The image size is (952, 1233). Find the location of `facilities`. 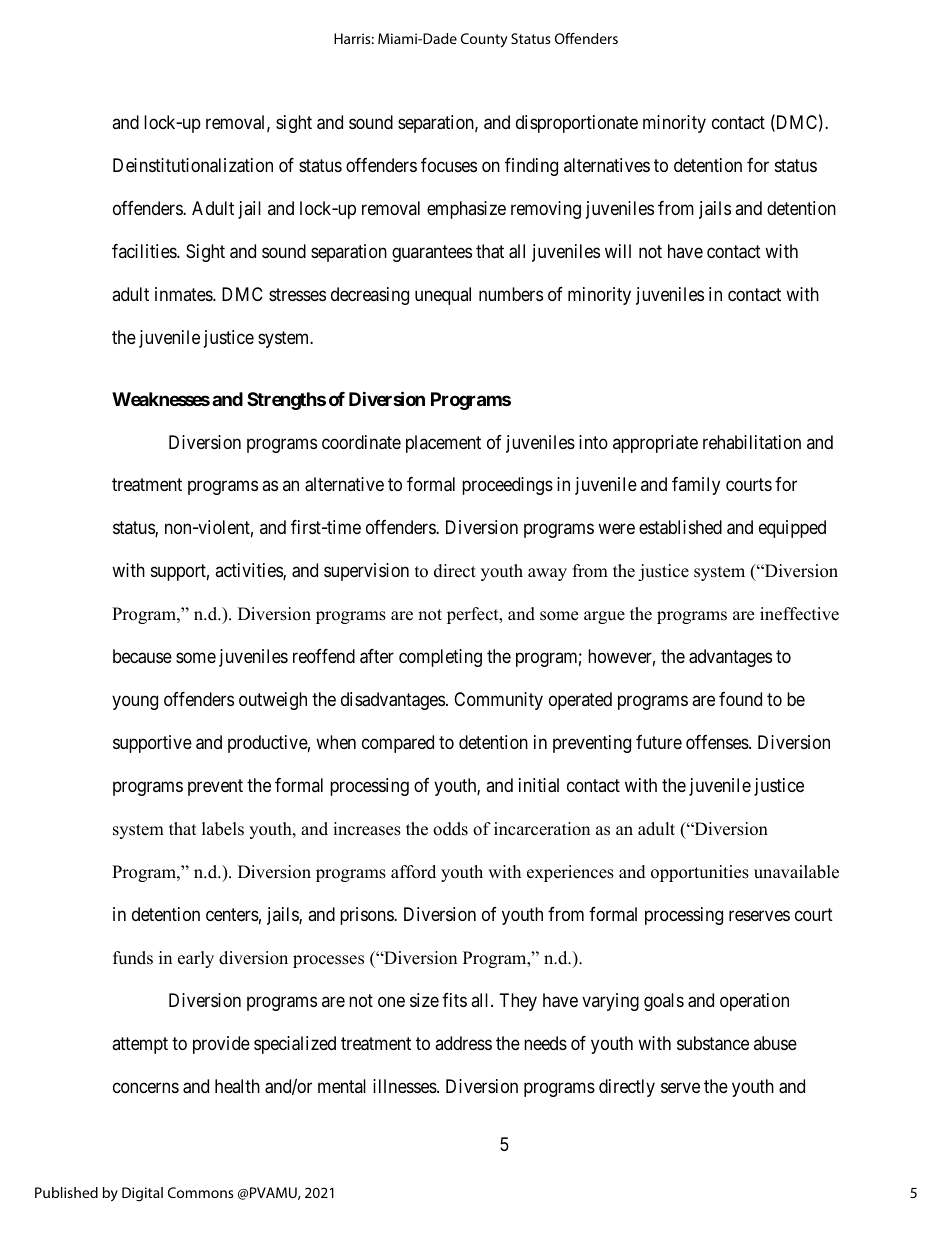

facilities is located at coordinates (145, 251).
